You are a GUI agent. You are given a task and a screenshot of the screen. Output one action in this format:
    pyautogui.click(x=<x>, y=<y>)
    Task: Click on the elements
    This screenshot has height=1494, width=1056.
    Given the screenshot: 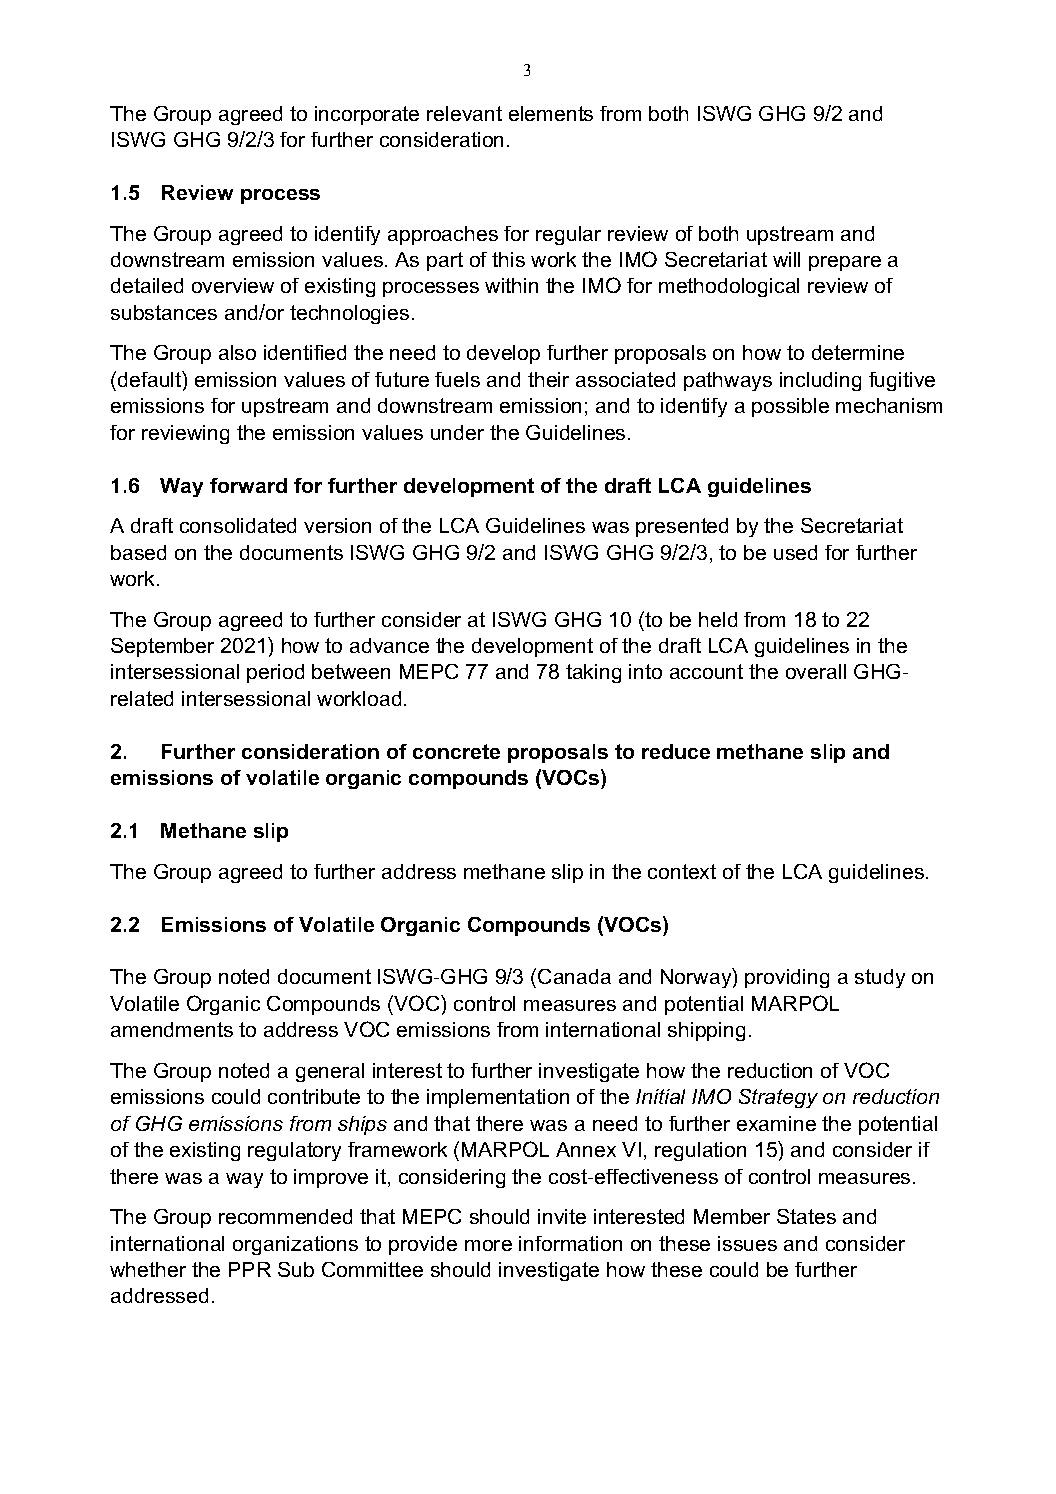 What is the action you would take?
    pyautogui.click(x=551, y=113)
